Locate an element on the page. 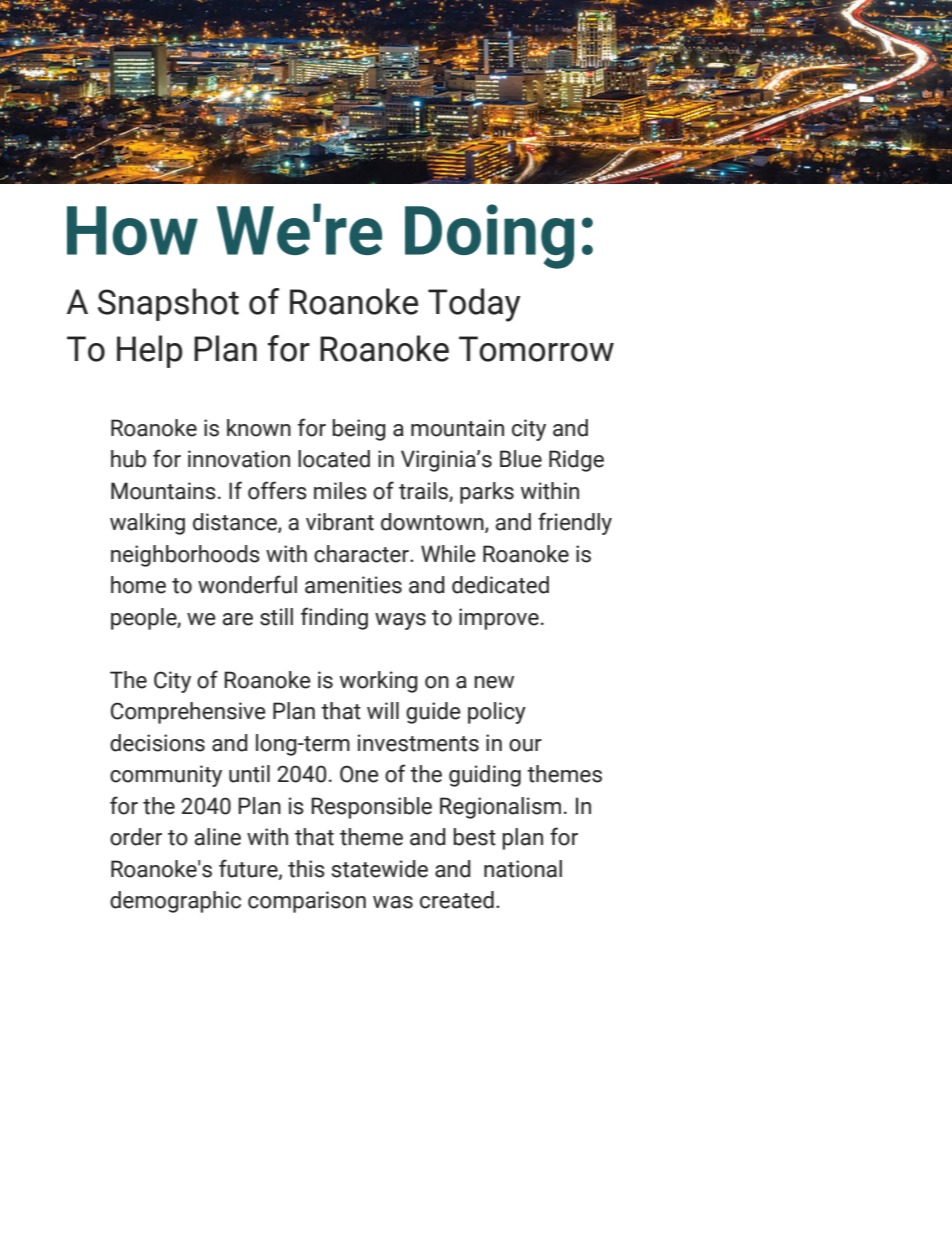  Blue is located at coordinates (521, 459).
